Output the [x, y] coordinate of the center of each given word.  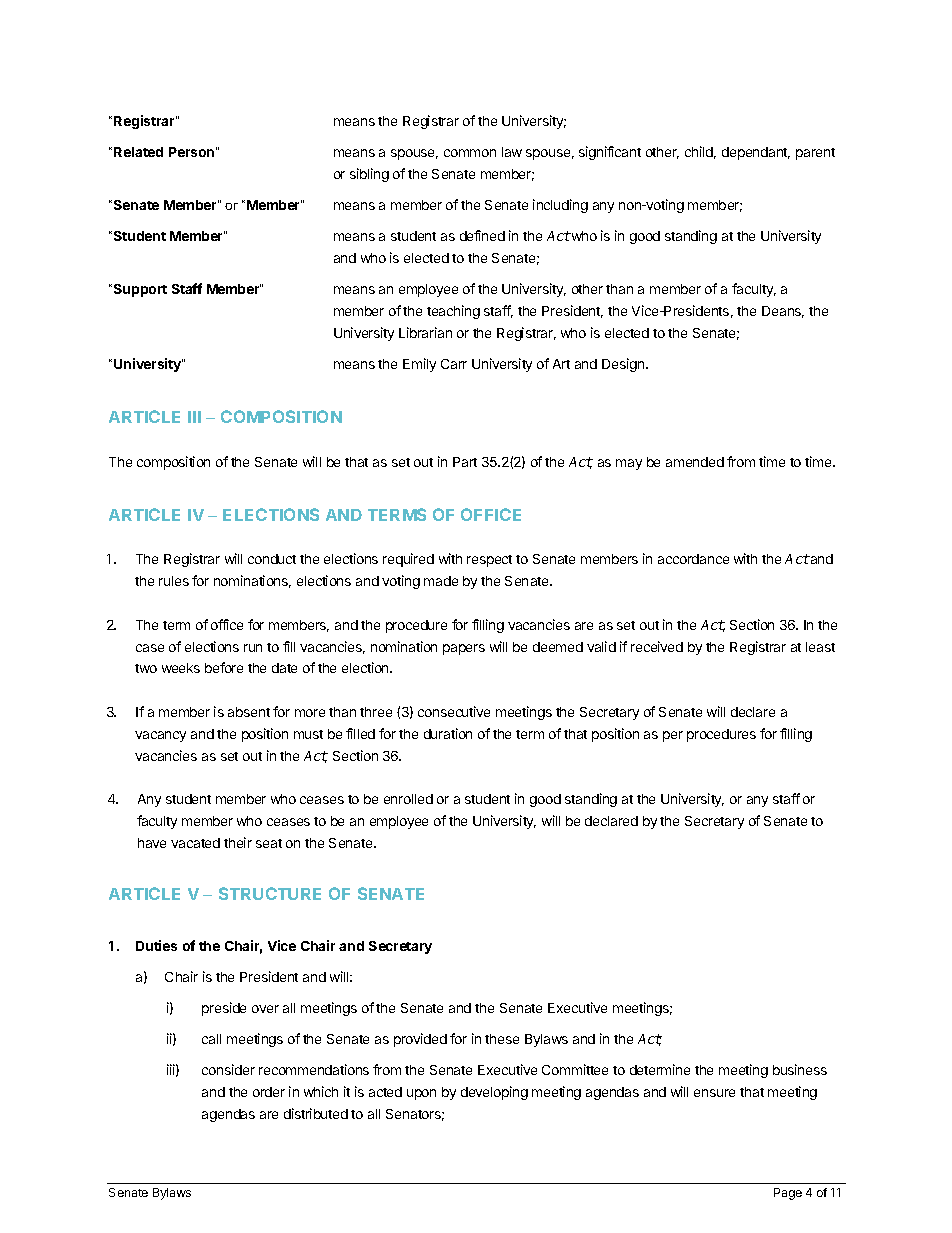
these [502, 1039]
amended [695, 462]
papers [464, 649]
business [800, 1069]
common [470, 153]
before [224, 667]
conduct [272, 559]
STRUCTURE [270, 893]
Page [788, 1194]
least [820, 647]
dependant [756, 153]
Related [138, 152]
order [269, 1092]
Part [465, 462]
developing [494, 1093]
